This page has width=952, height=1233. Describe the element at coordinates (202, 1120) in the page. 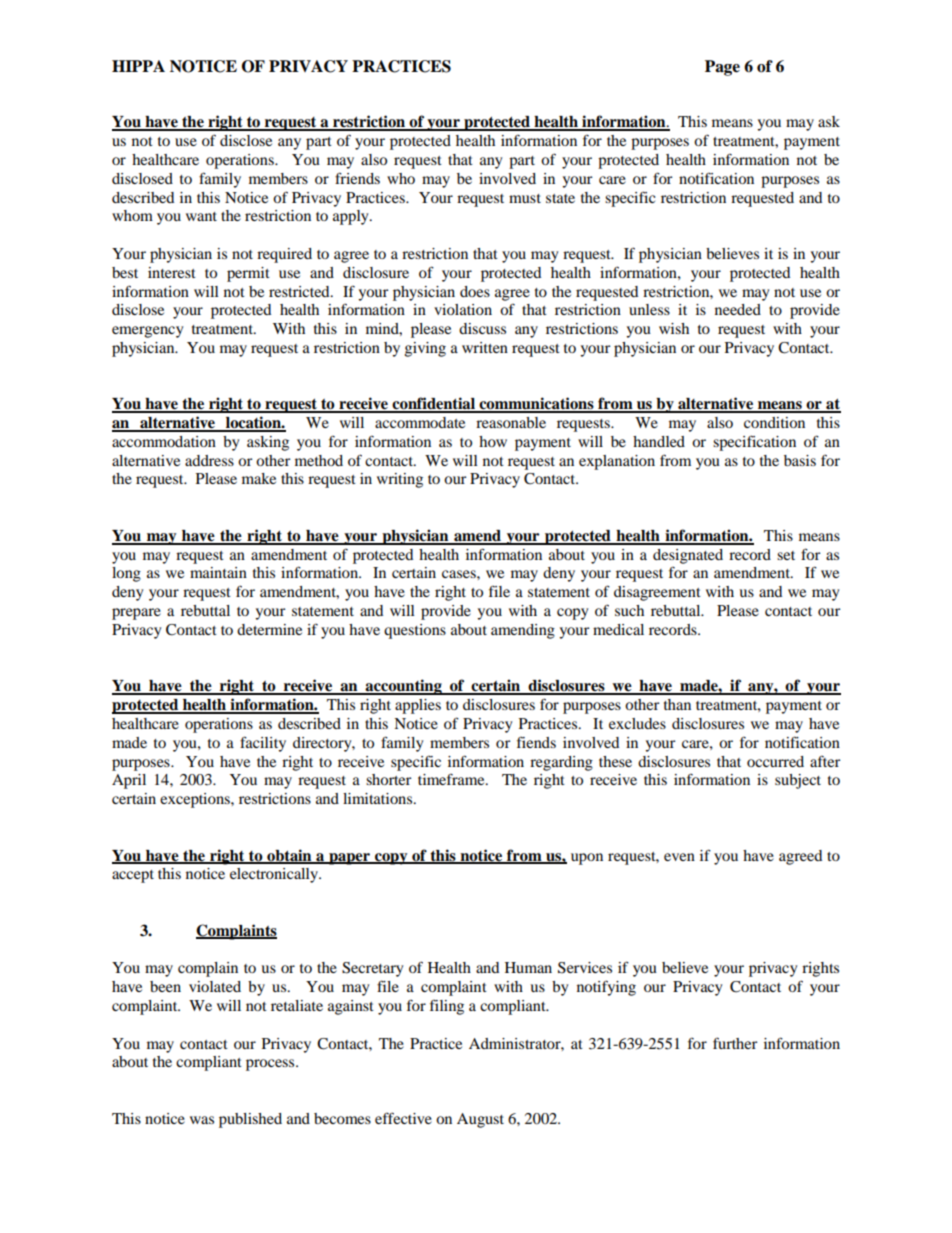

I see `was` at that location.
